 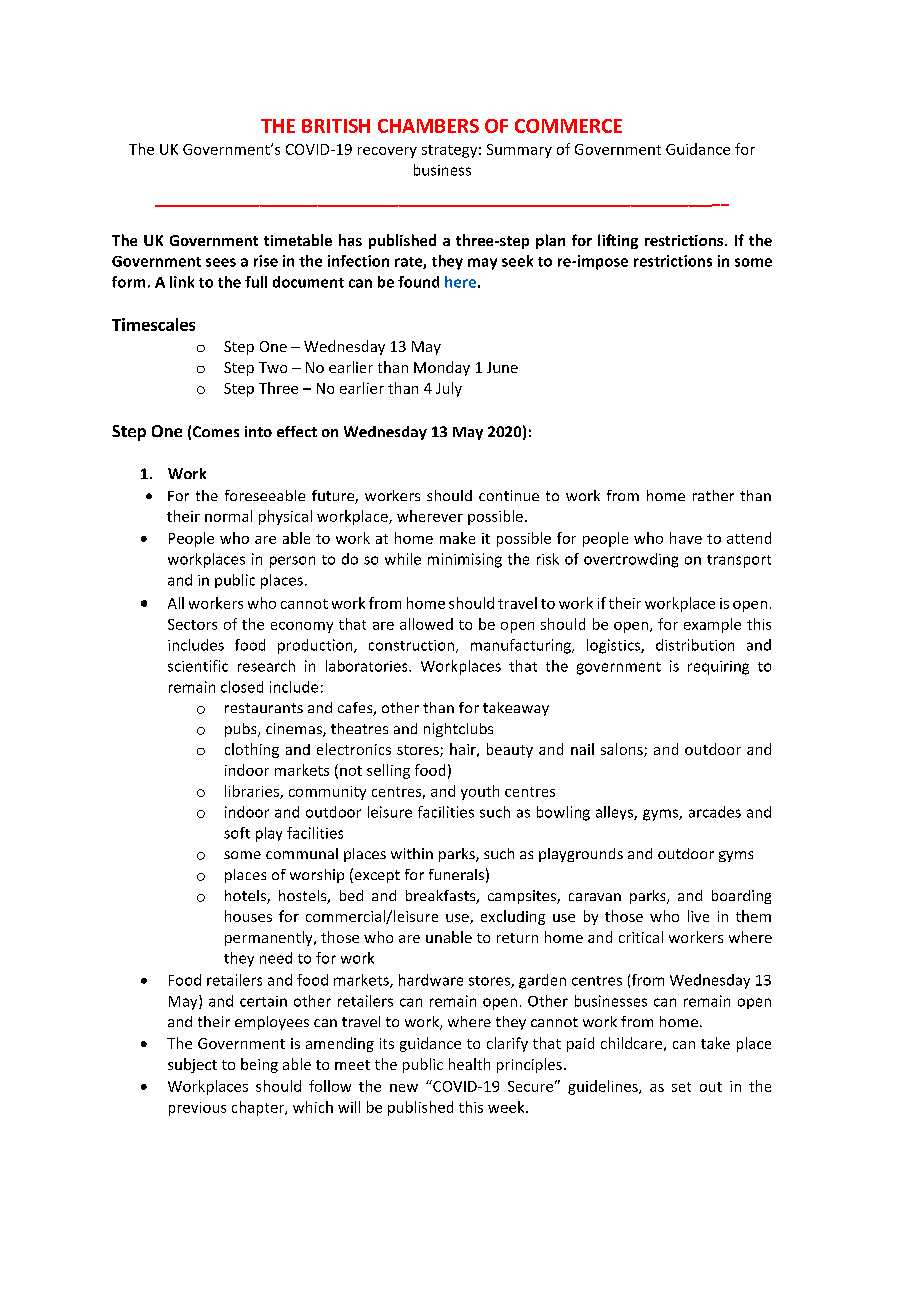 I want to click on subject, so click(x=192, y=1065).
